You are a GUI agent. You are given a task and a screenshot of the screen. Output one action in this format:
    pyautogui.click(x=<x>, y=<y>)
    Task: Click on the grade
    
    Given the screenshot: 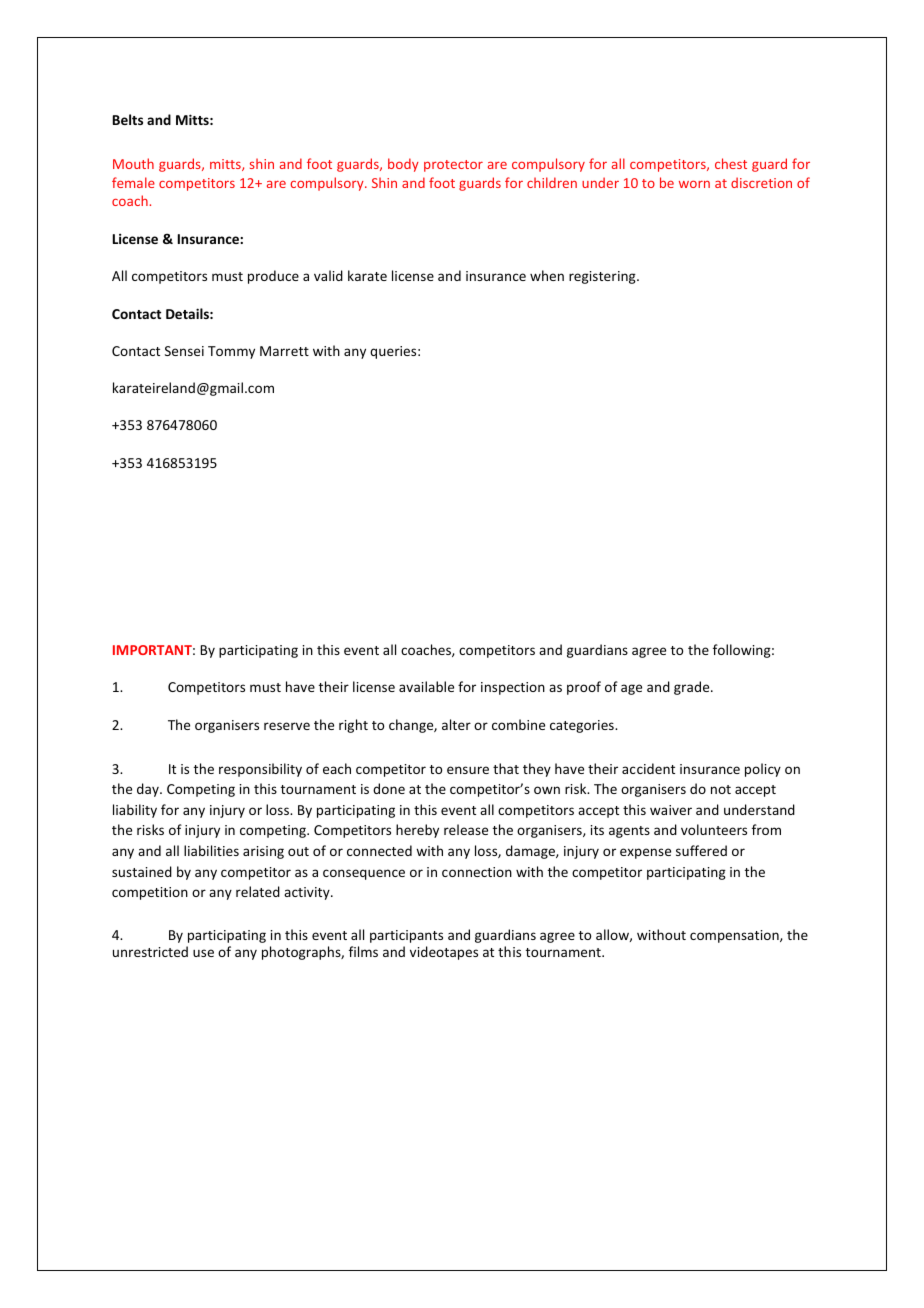 What is the action you would take?
    pyautogui.click(x=693, y=688)
